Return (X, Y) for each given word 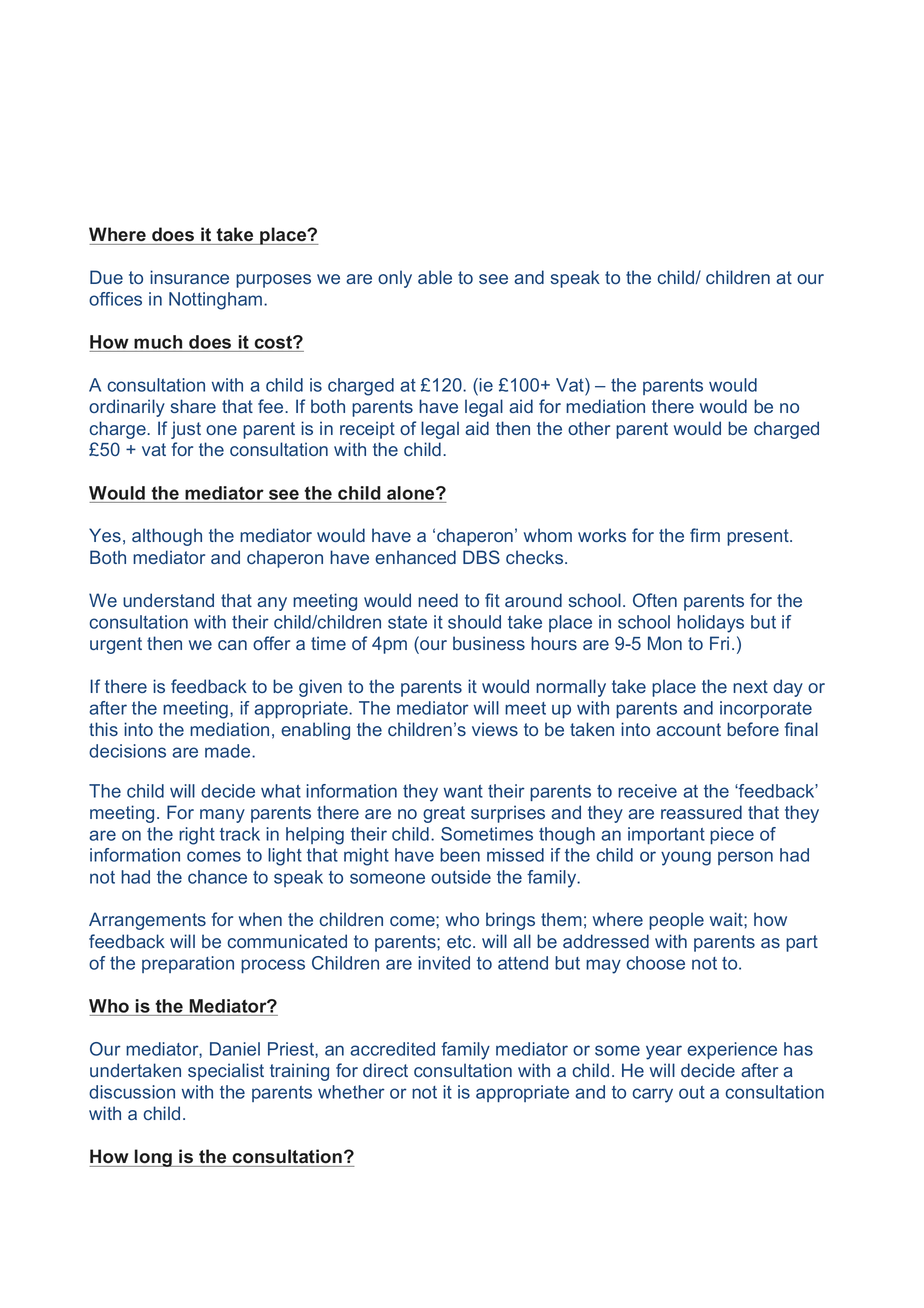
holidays (710, 624)
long (154, 1158)
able (435, 277)
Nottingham (217, 301)
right (197, 836)
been (460, 855)
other (589, 428)
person (745, 858)
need (438, 600)
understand (168, 600)
